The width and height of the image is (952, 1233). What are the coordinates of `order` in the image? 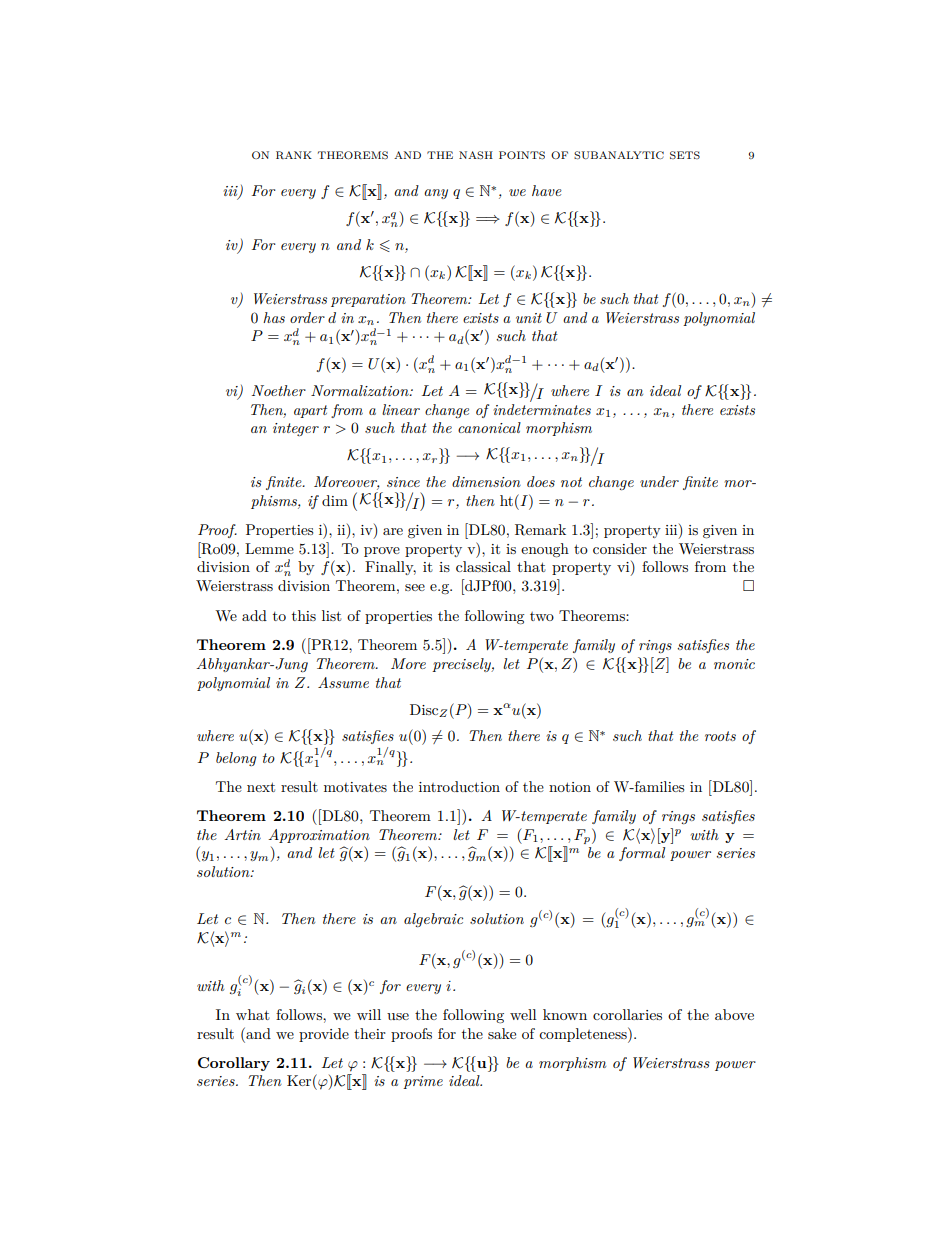 It's located at (307, 317).
